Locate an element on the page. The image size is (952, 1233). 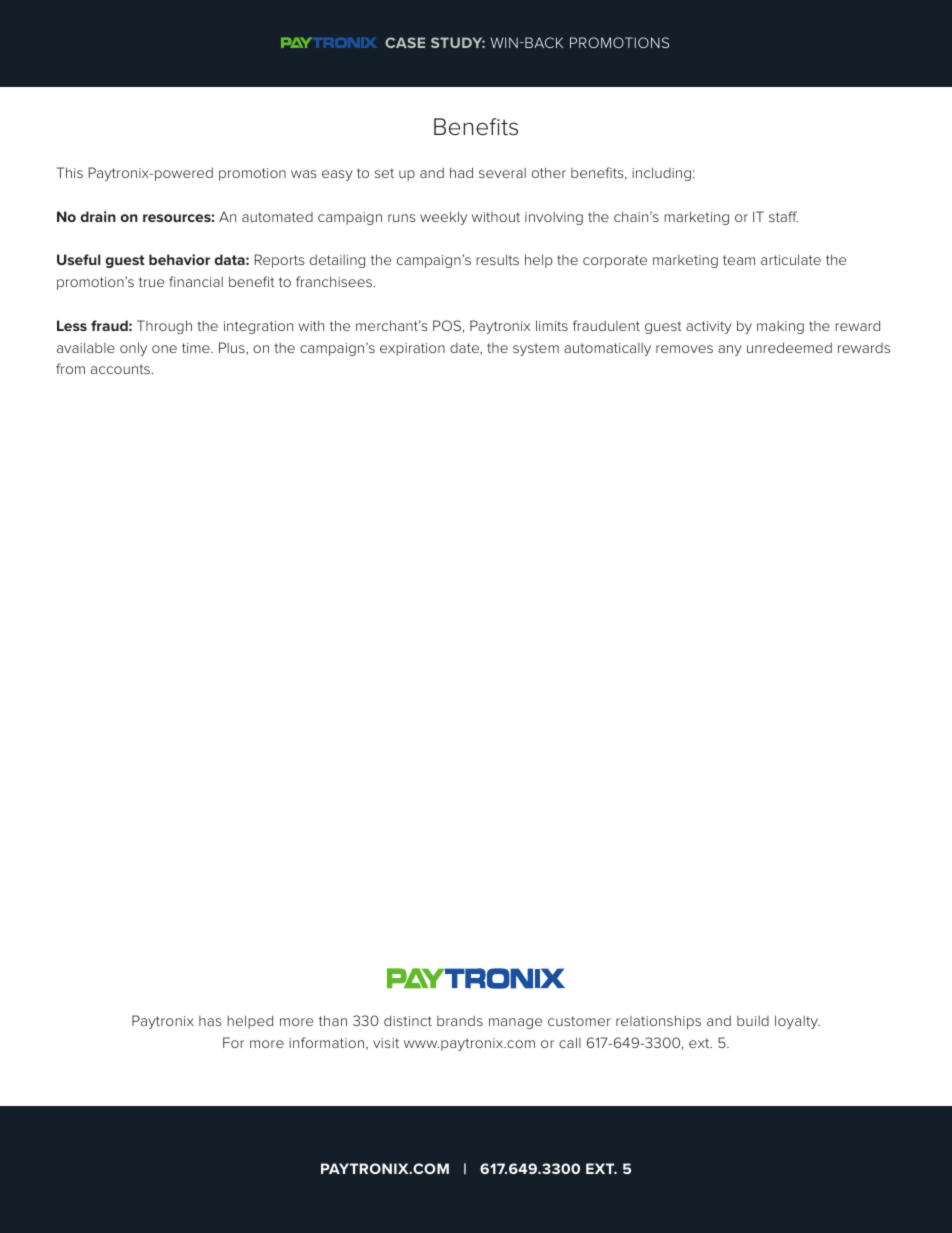
build is located at coordinates (753, 1020).
